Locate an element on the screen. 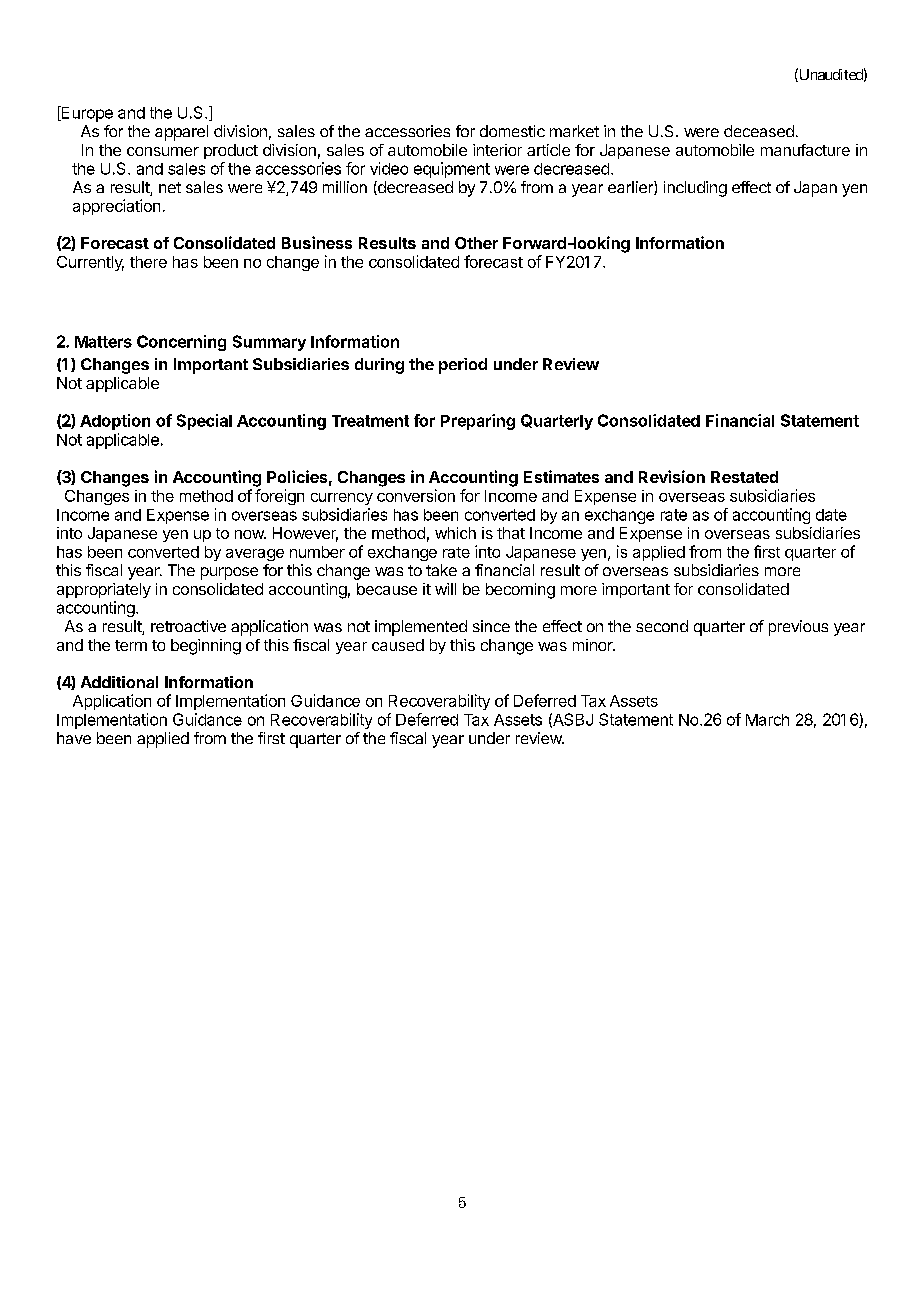 The height and width of the screenshot is (1308, 924). period is located at coordinates (463, 366).
